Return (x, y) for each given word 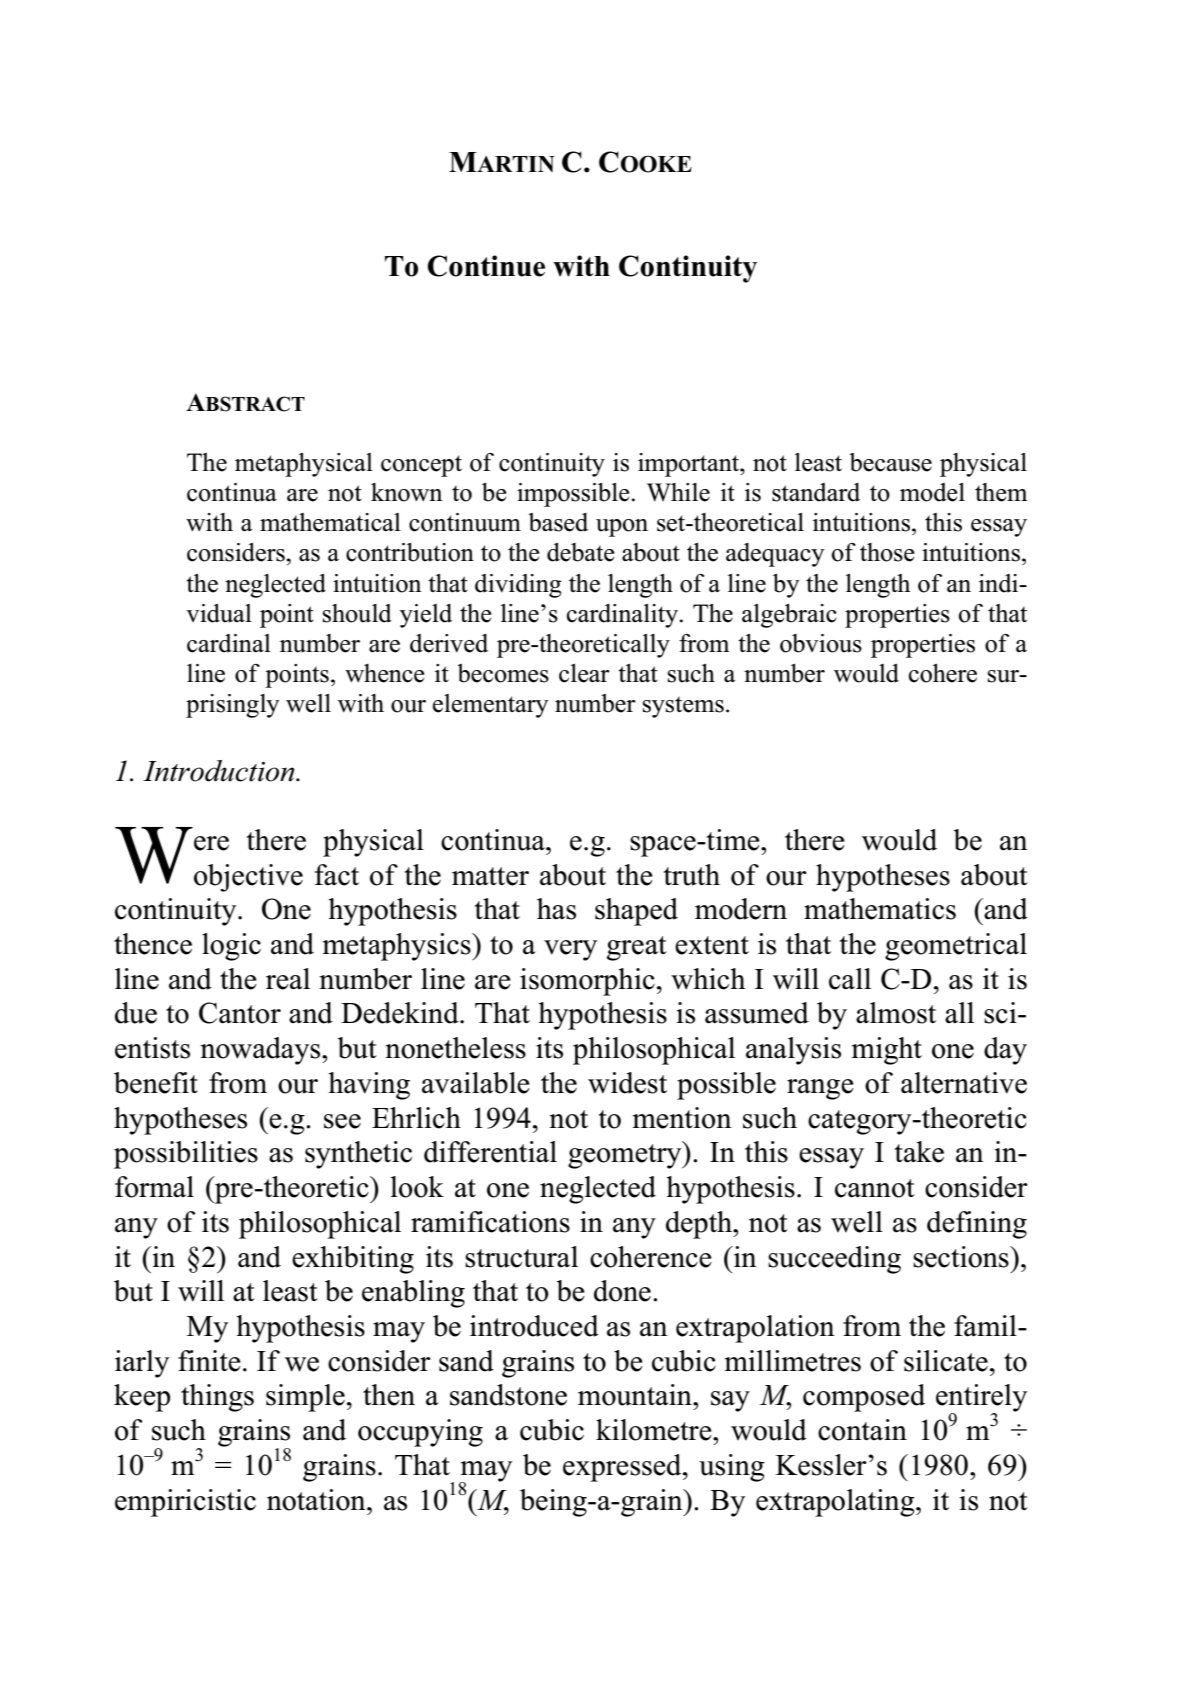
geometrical (956, 947)
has (556, 909)
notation (317, 1500)
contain (862, 1430)
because (890, 462)
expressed (623, 1468)
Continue (486, 266)
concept (421, 466)
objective (248, 878)
